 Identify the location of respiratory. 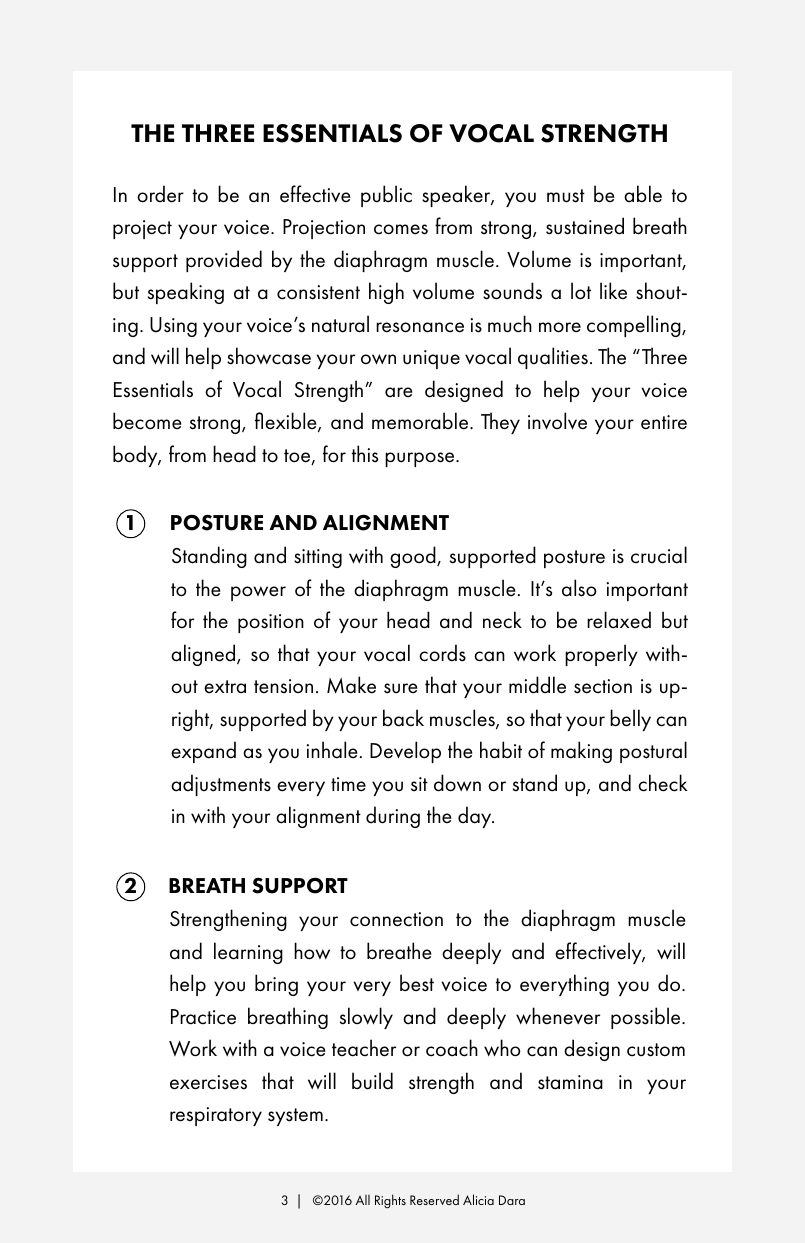
(216, 1116).
